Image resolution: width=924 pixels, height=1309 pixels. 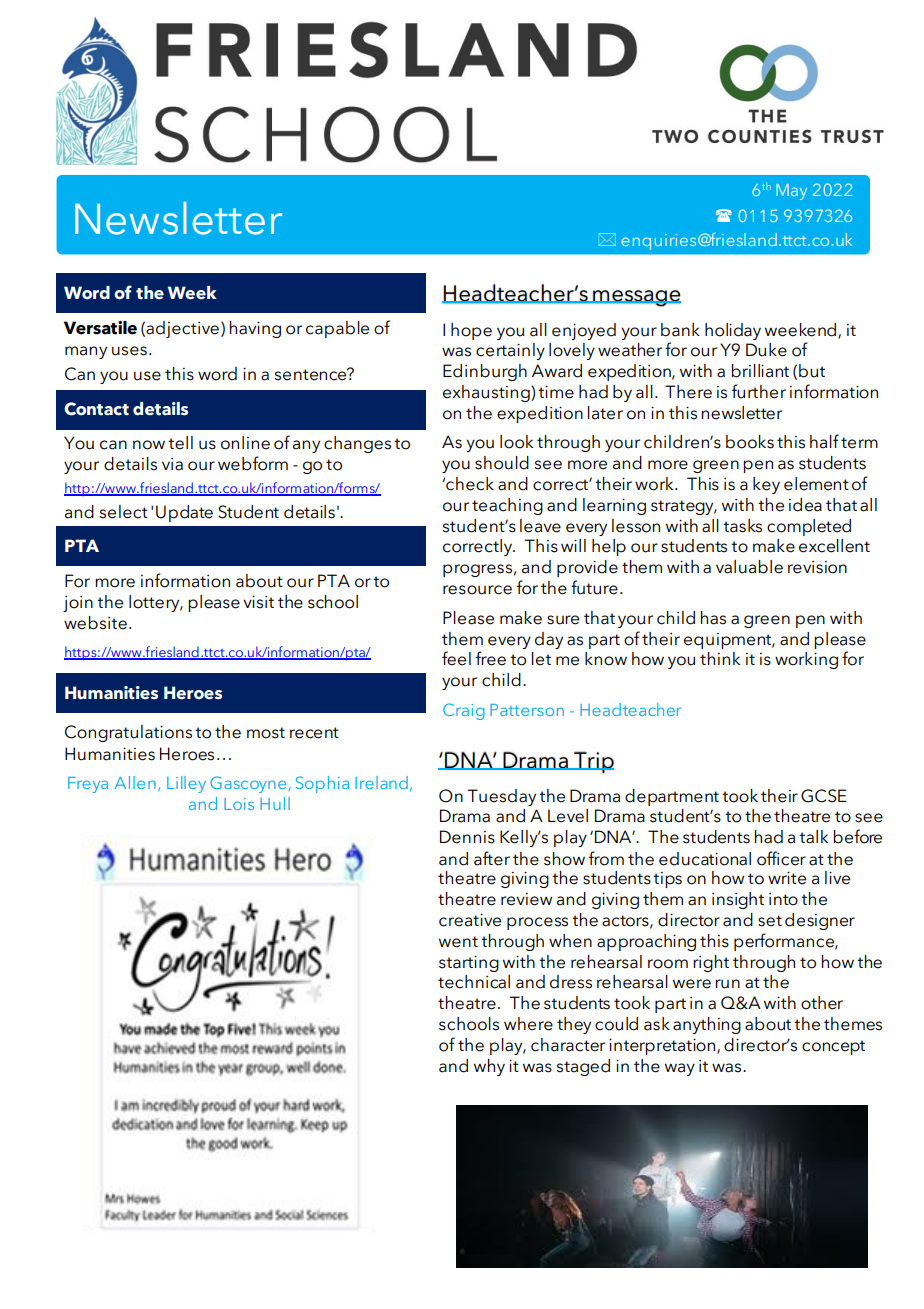 What do you see at coordinates (100, 328) in the screenshot?
I see `Versatile` at bounding box center [100, 328].
